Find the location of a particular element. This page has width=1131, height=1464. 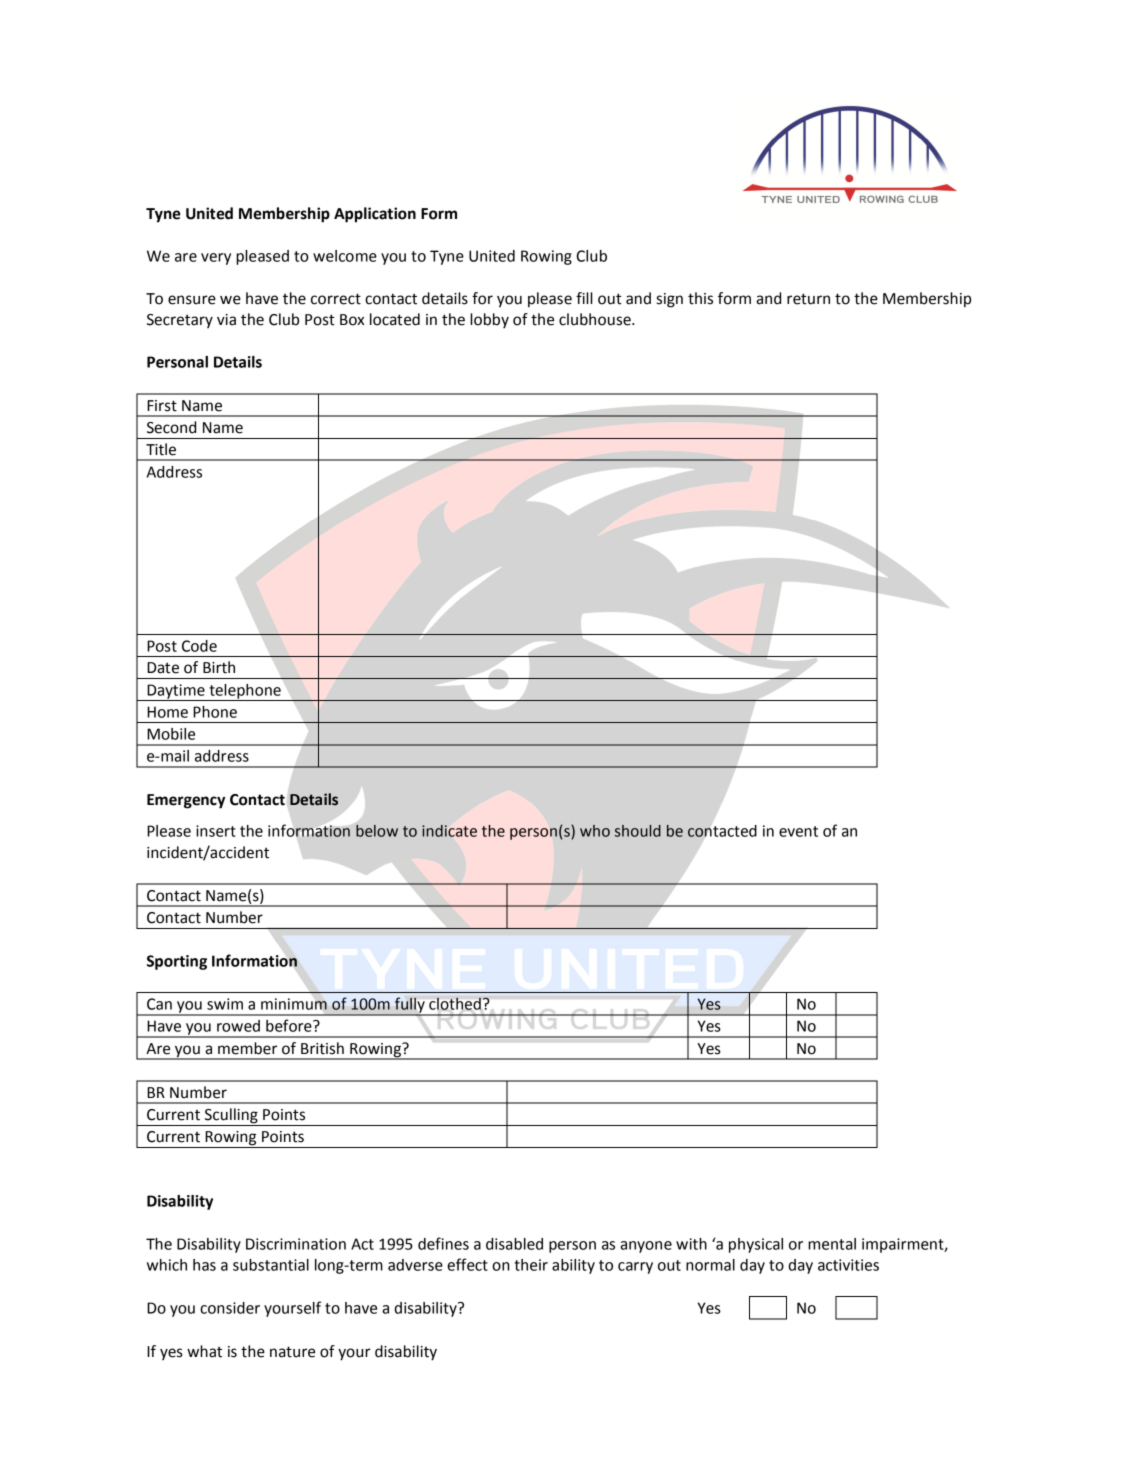

return is located at coordinates (808, 299).
